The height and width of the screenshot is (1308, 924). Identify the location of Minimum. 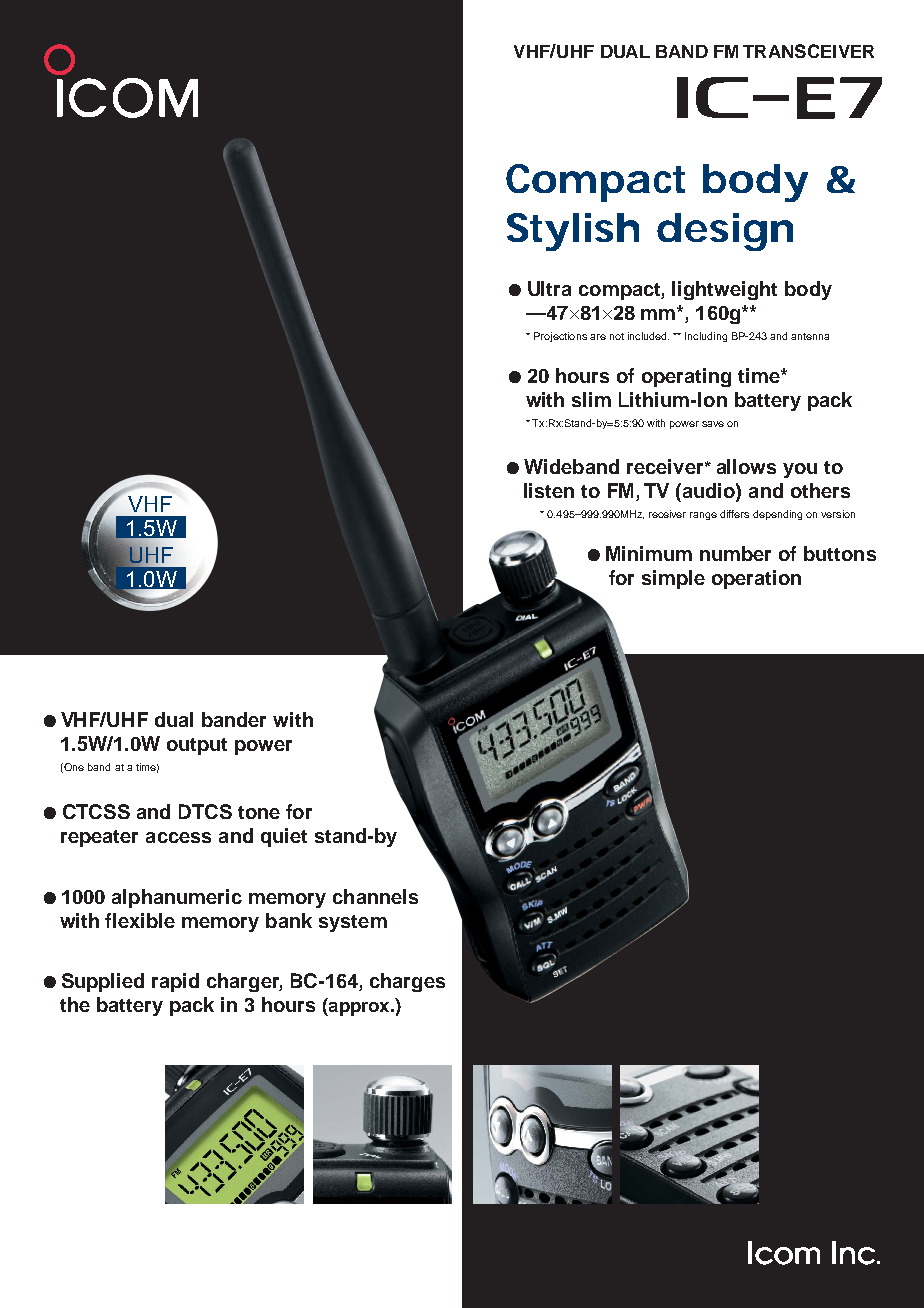
(649, 553).
